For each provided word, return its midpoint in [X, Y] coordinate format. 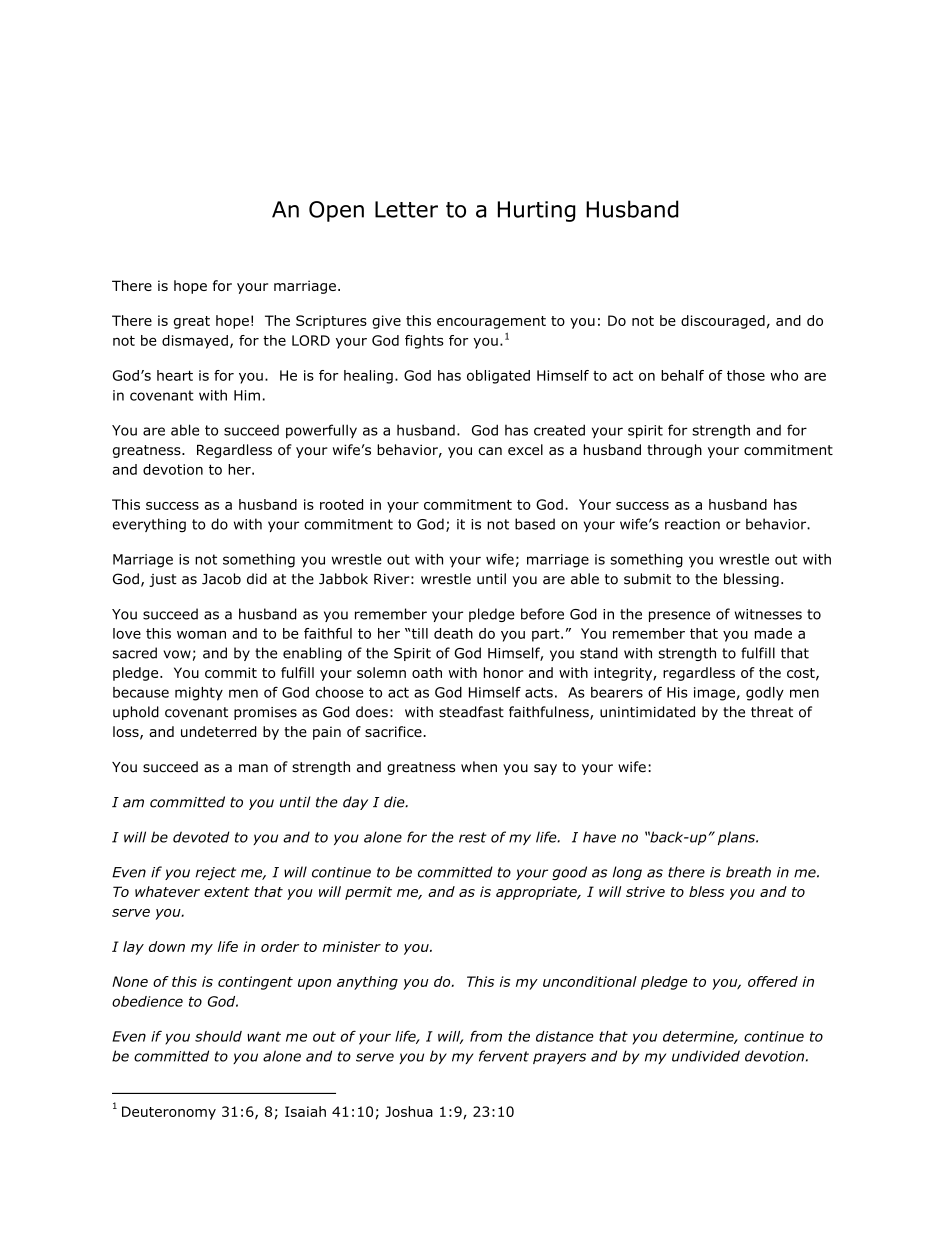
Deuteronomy [169, 1113]
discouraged [723, 322]
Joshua [409, 1111]
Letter [406, 209]
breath [748, 872]
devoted [201, 837]
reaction [692, 524]
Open [336, 211]
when [479, 767]
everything [149, 525]
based [535, 524]
